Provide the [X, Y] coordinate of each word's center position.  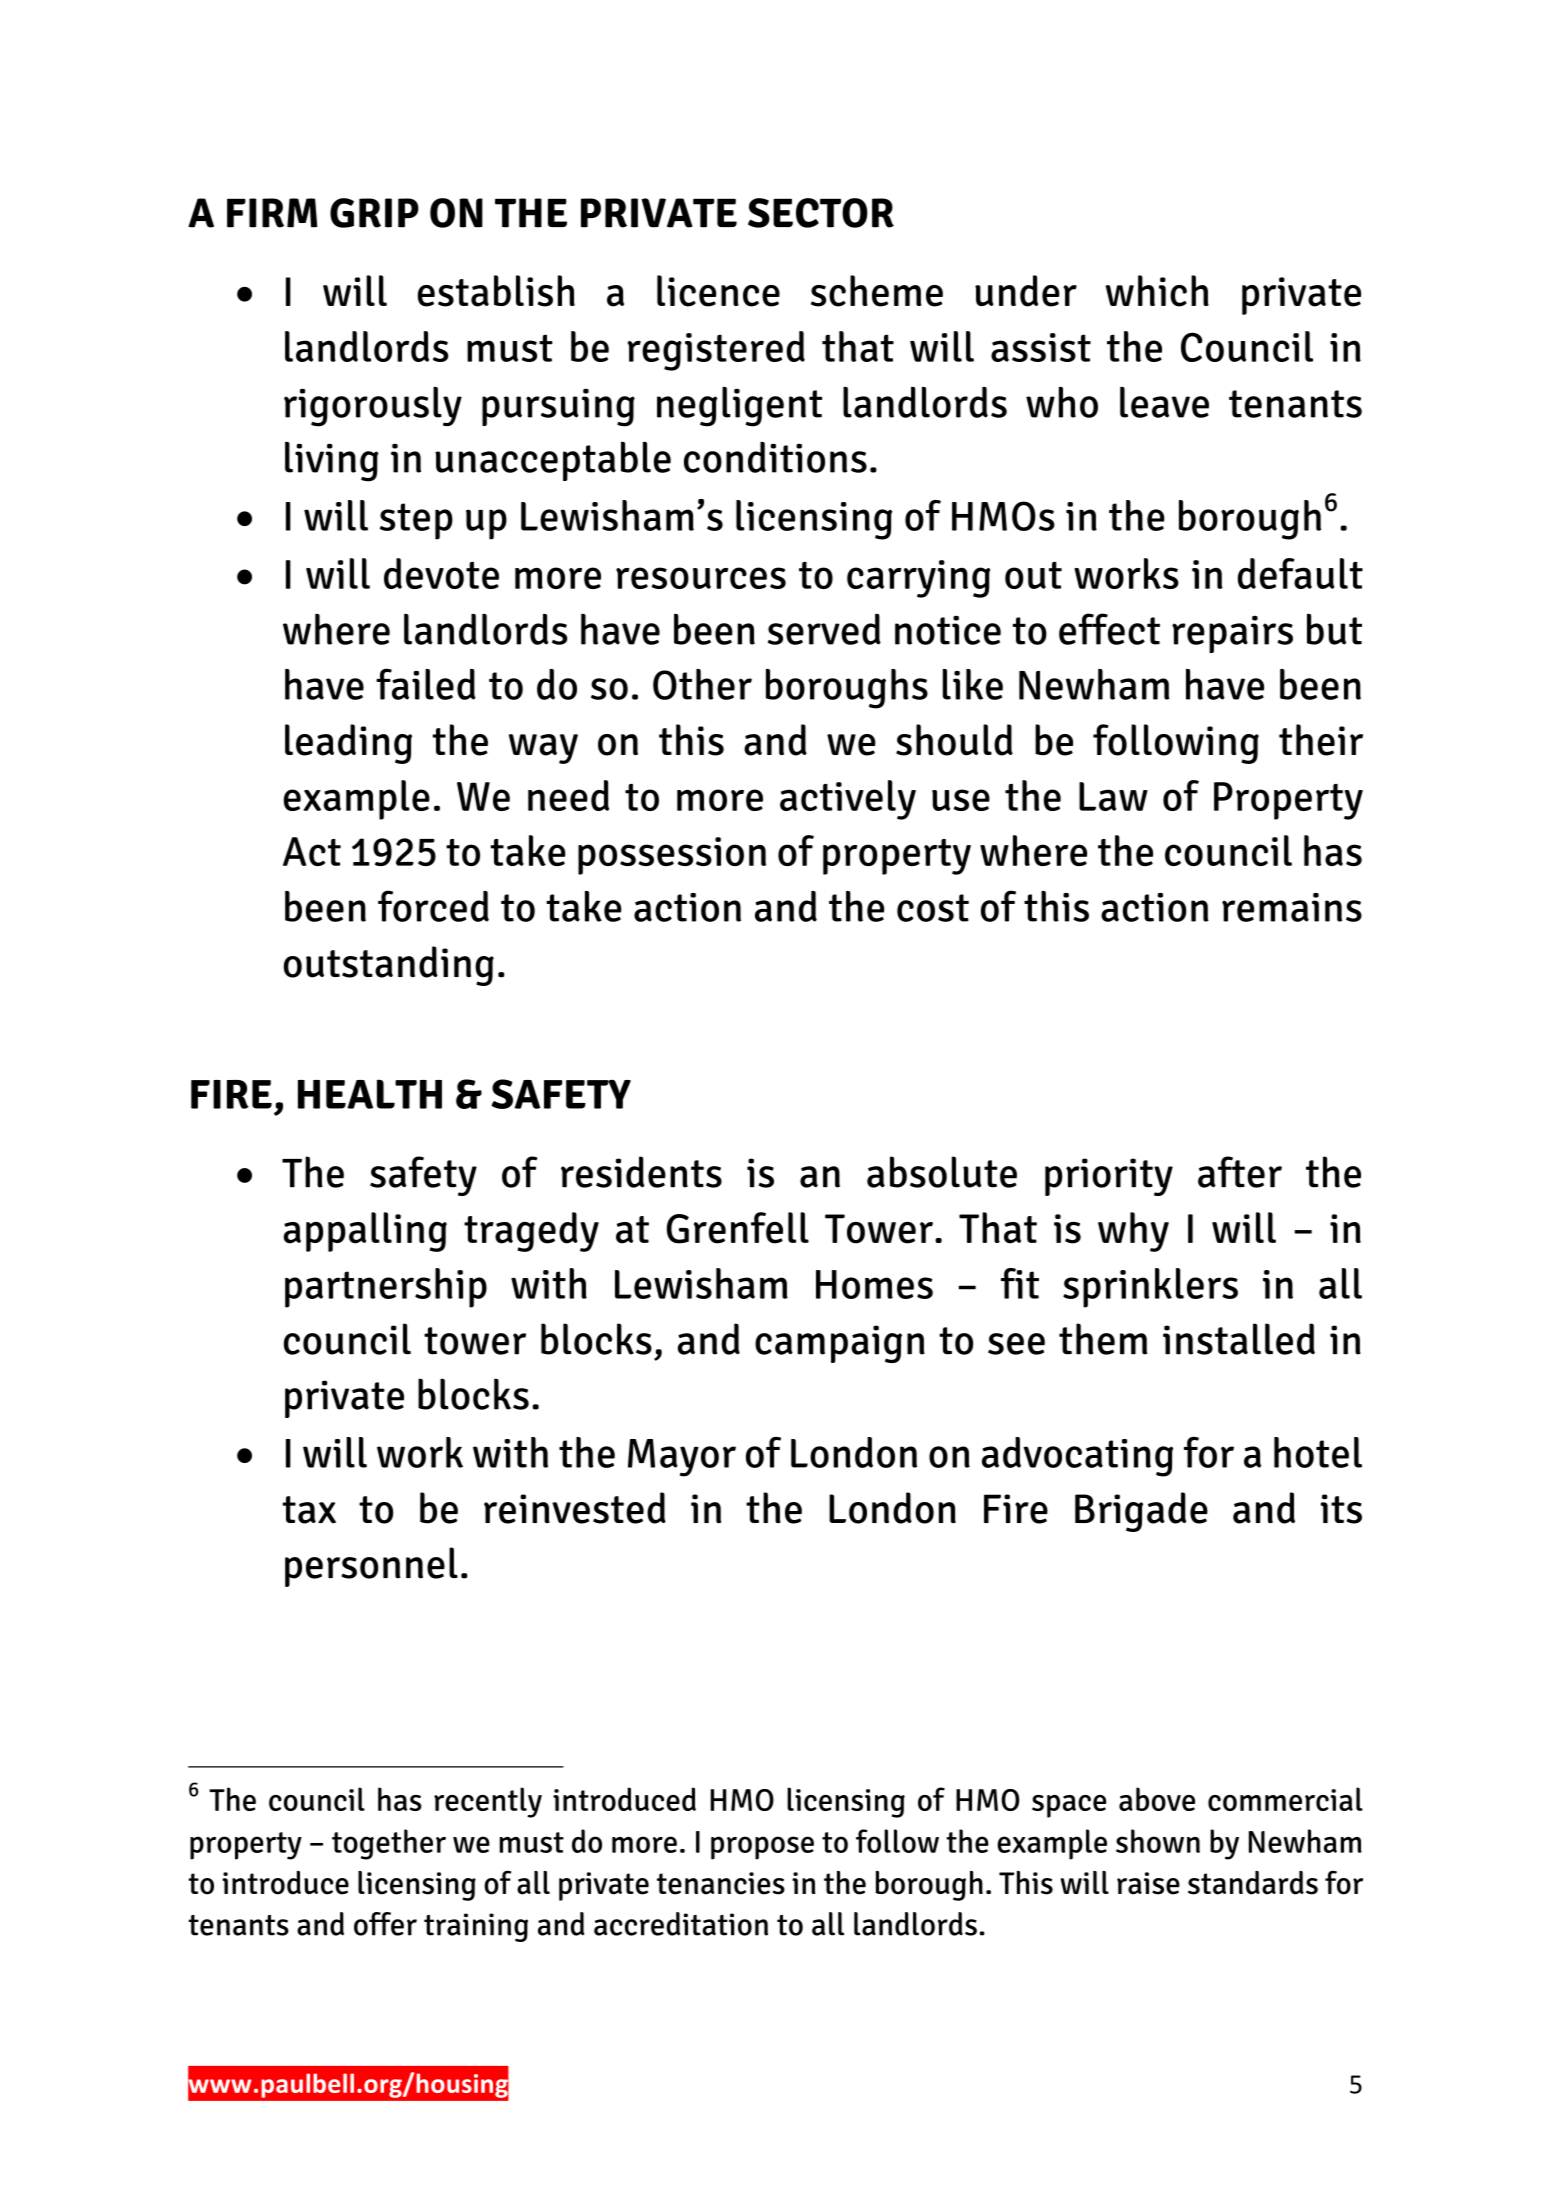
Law [1113, 796]
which [1157, 291]
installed [1239, 1339]
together [389, 1844]
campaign [840, 1344]
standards [1253, 1883]
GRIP [374, 213]
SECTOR [821, 213]
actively [848, 800]
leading [348, 744]
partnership [386, 1288]
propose [762, 1848]
